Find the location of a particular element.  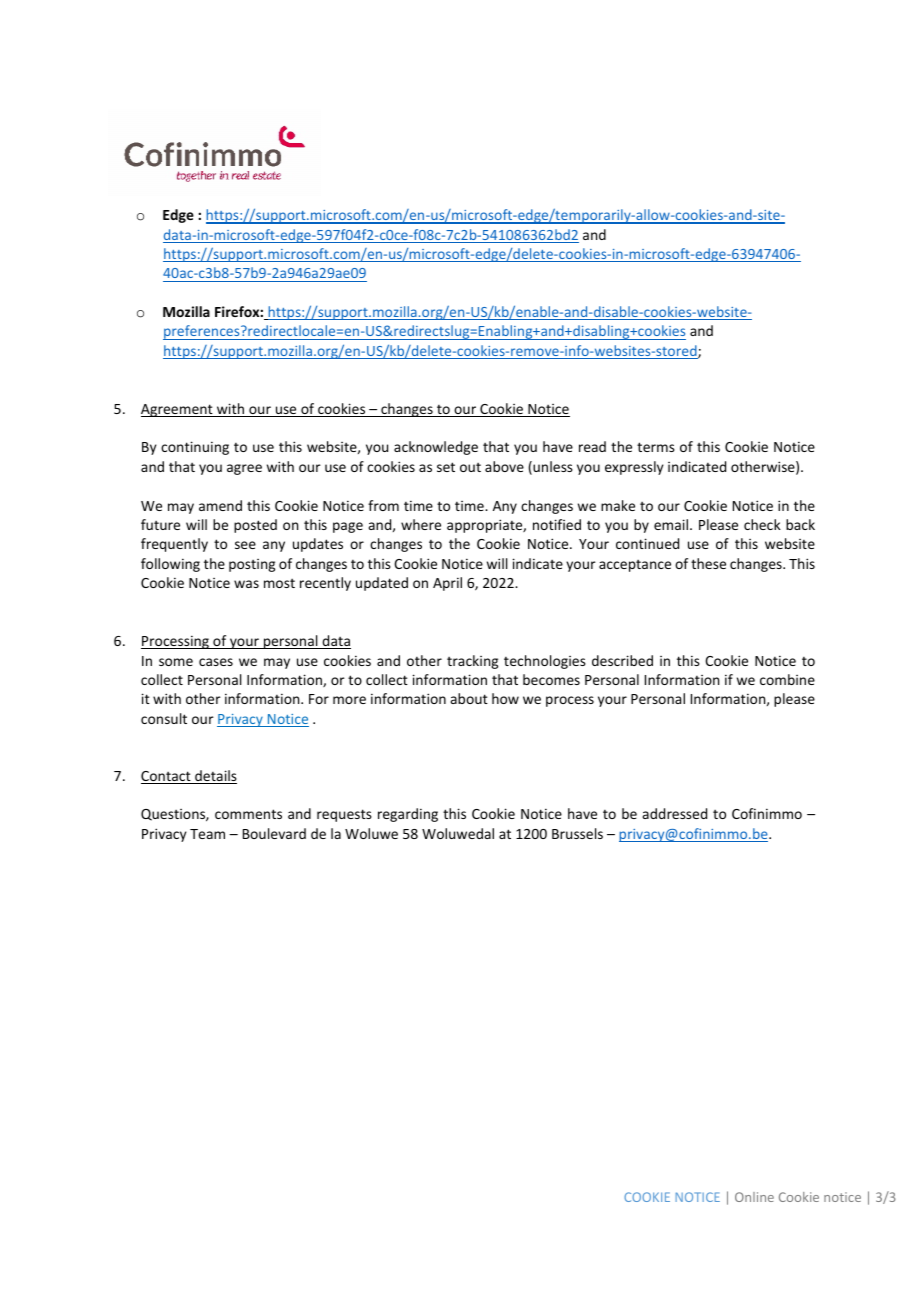

above is located at coordinates (504, 466).
